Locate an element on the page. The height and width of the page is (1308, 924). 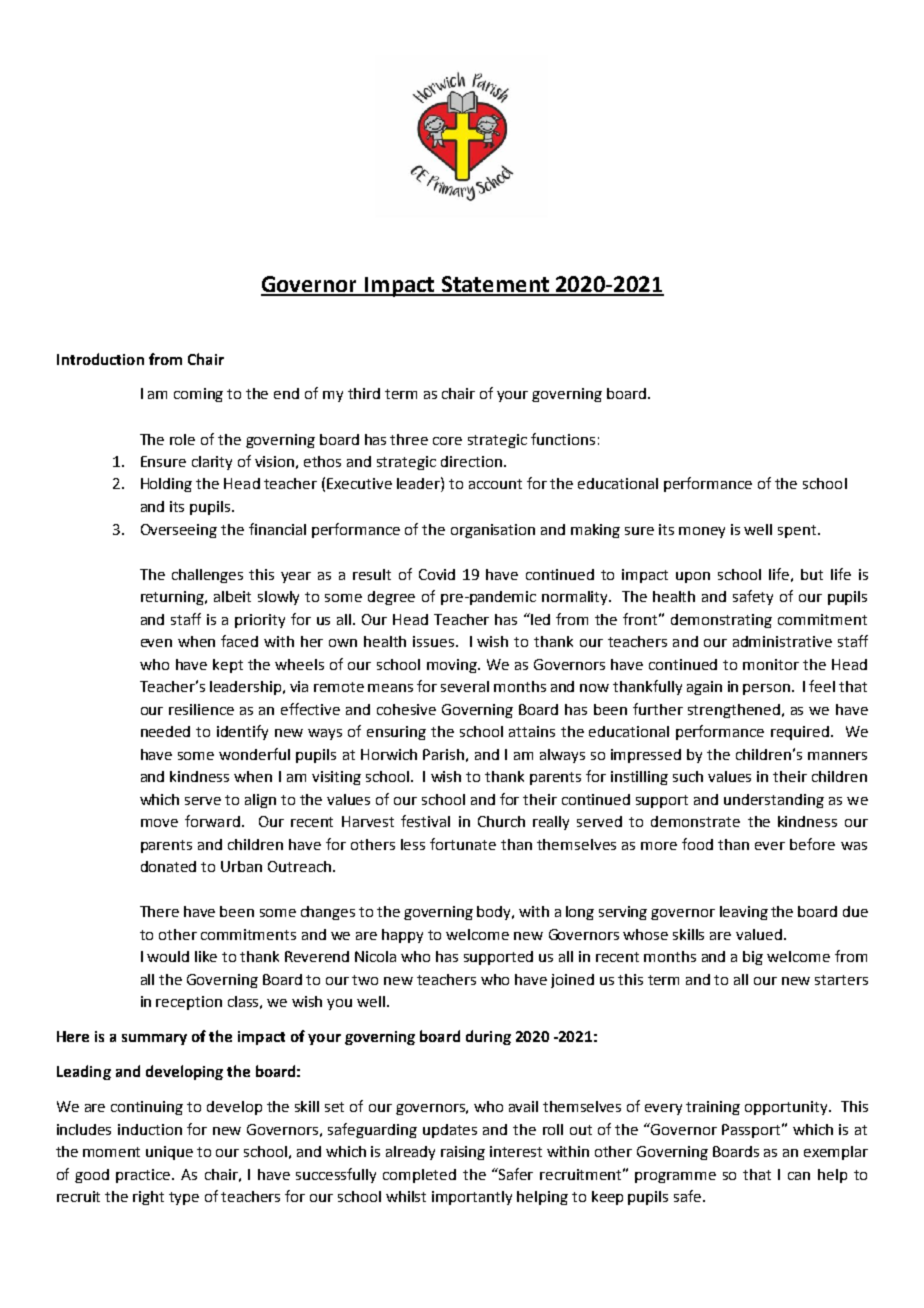
moving is located at coordinates (453, 666).
